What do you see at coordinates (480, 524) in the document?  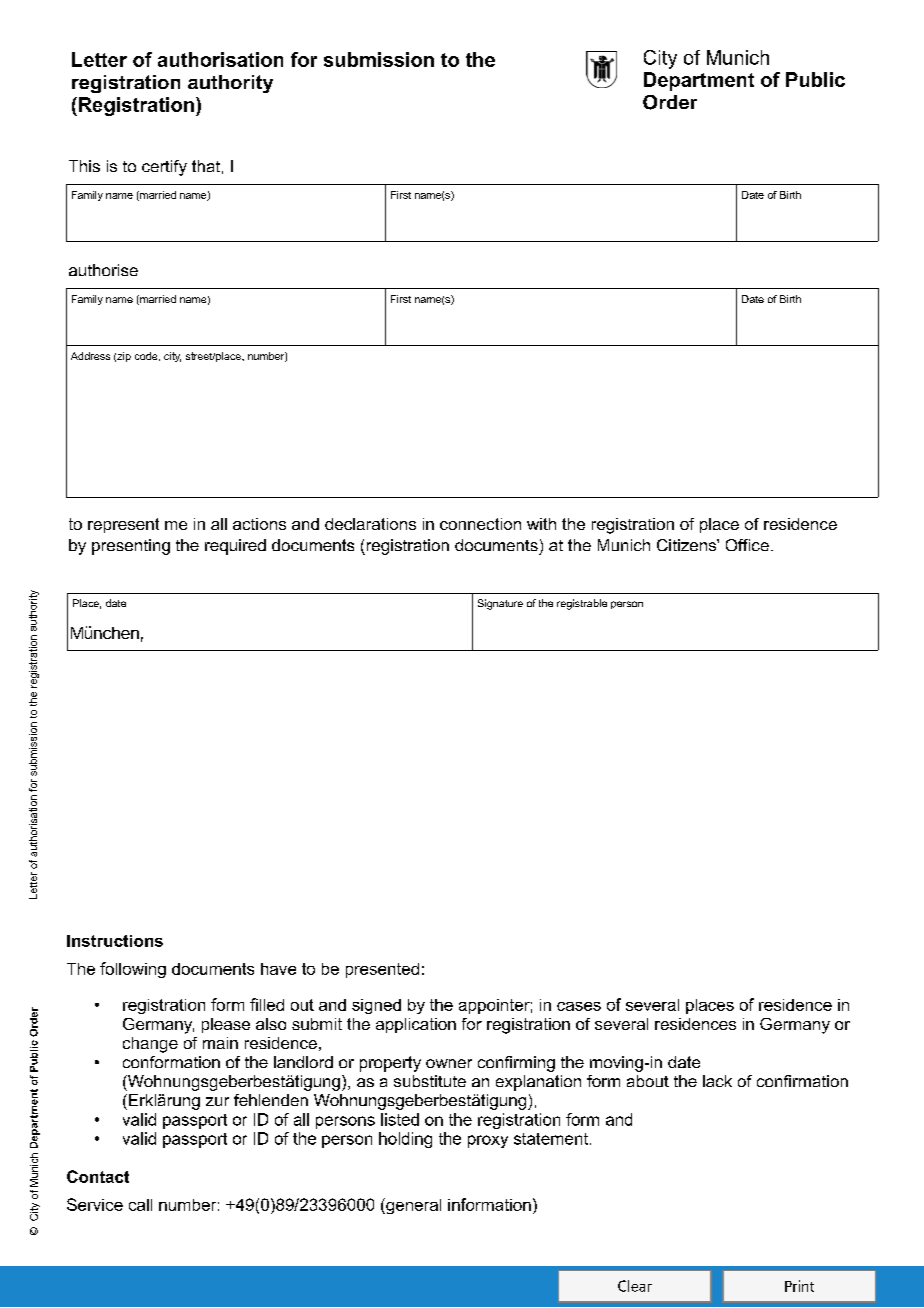 I see `connection` at bounding box center [480, 524].
